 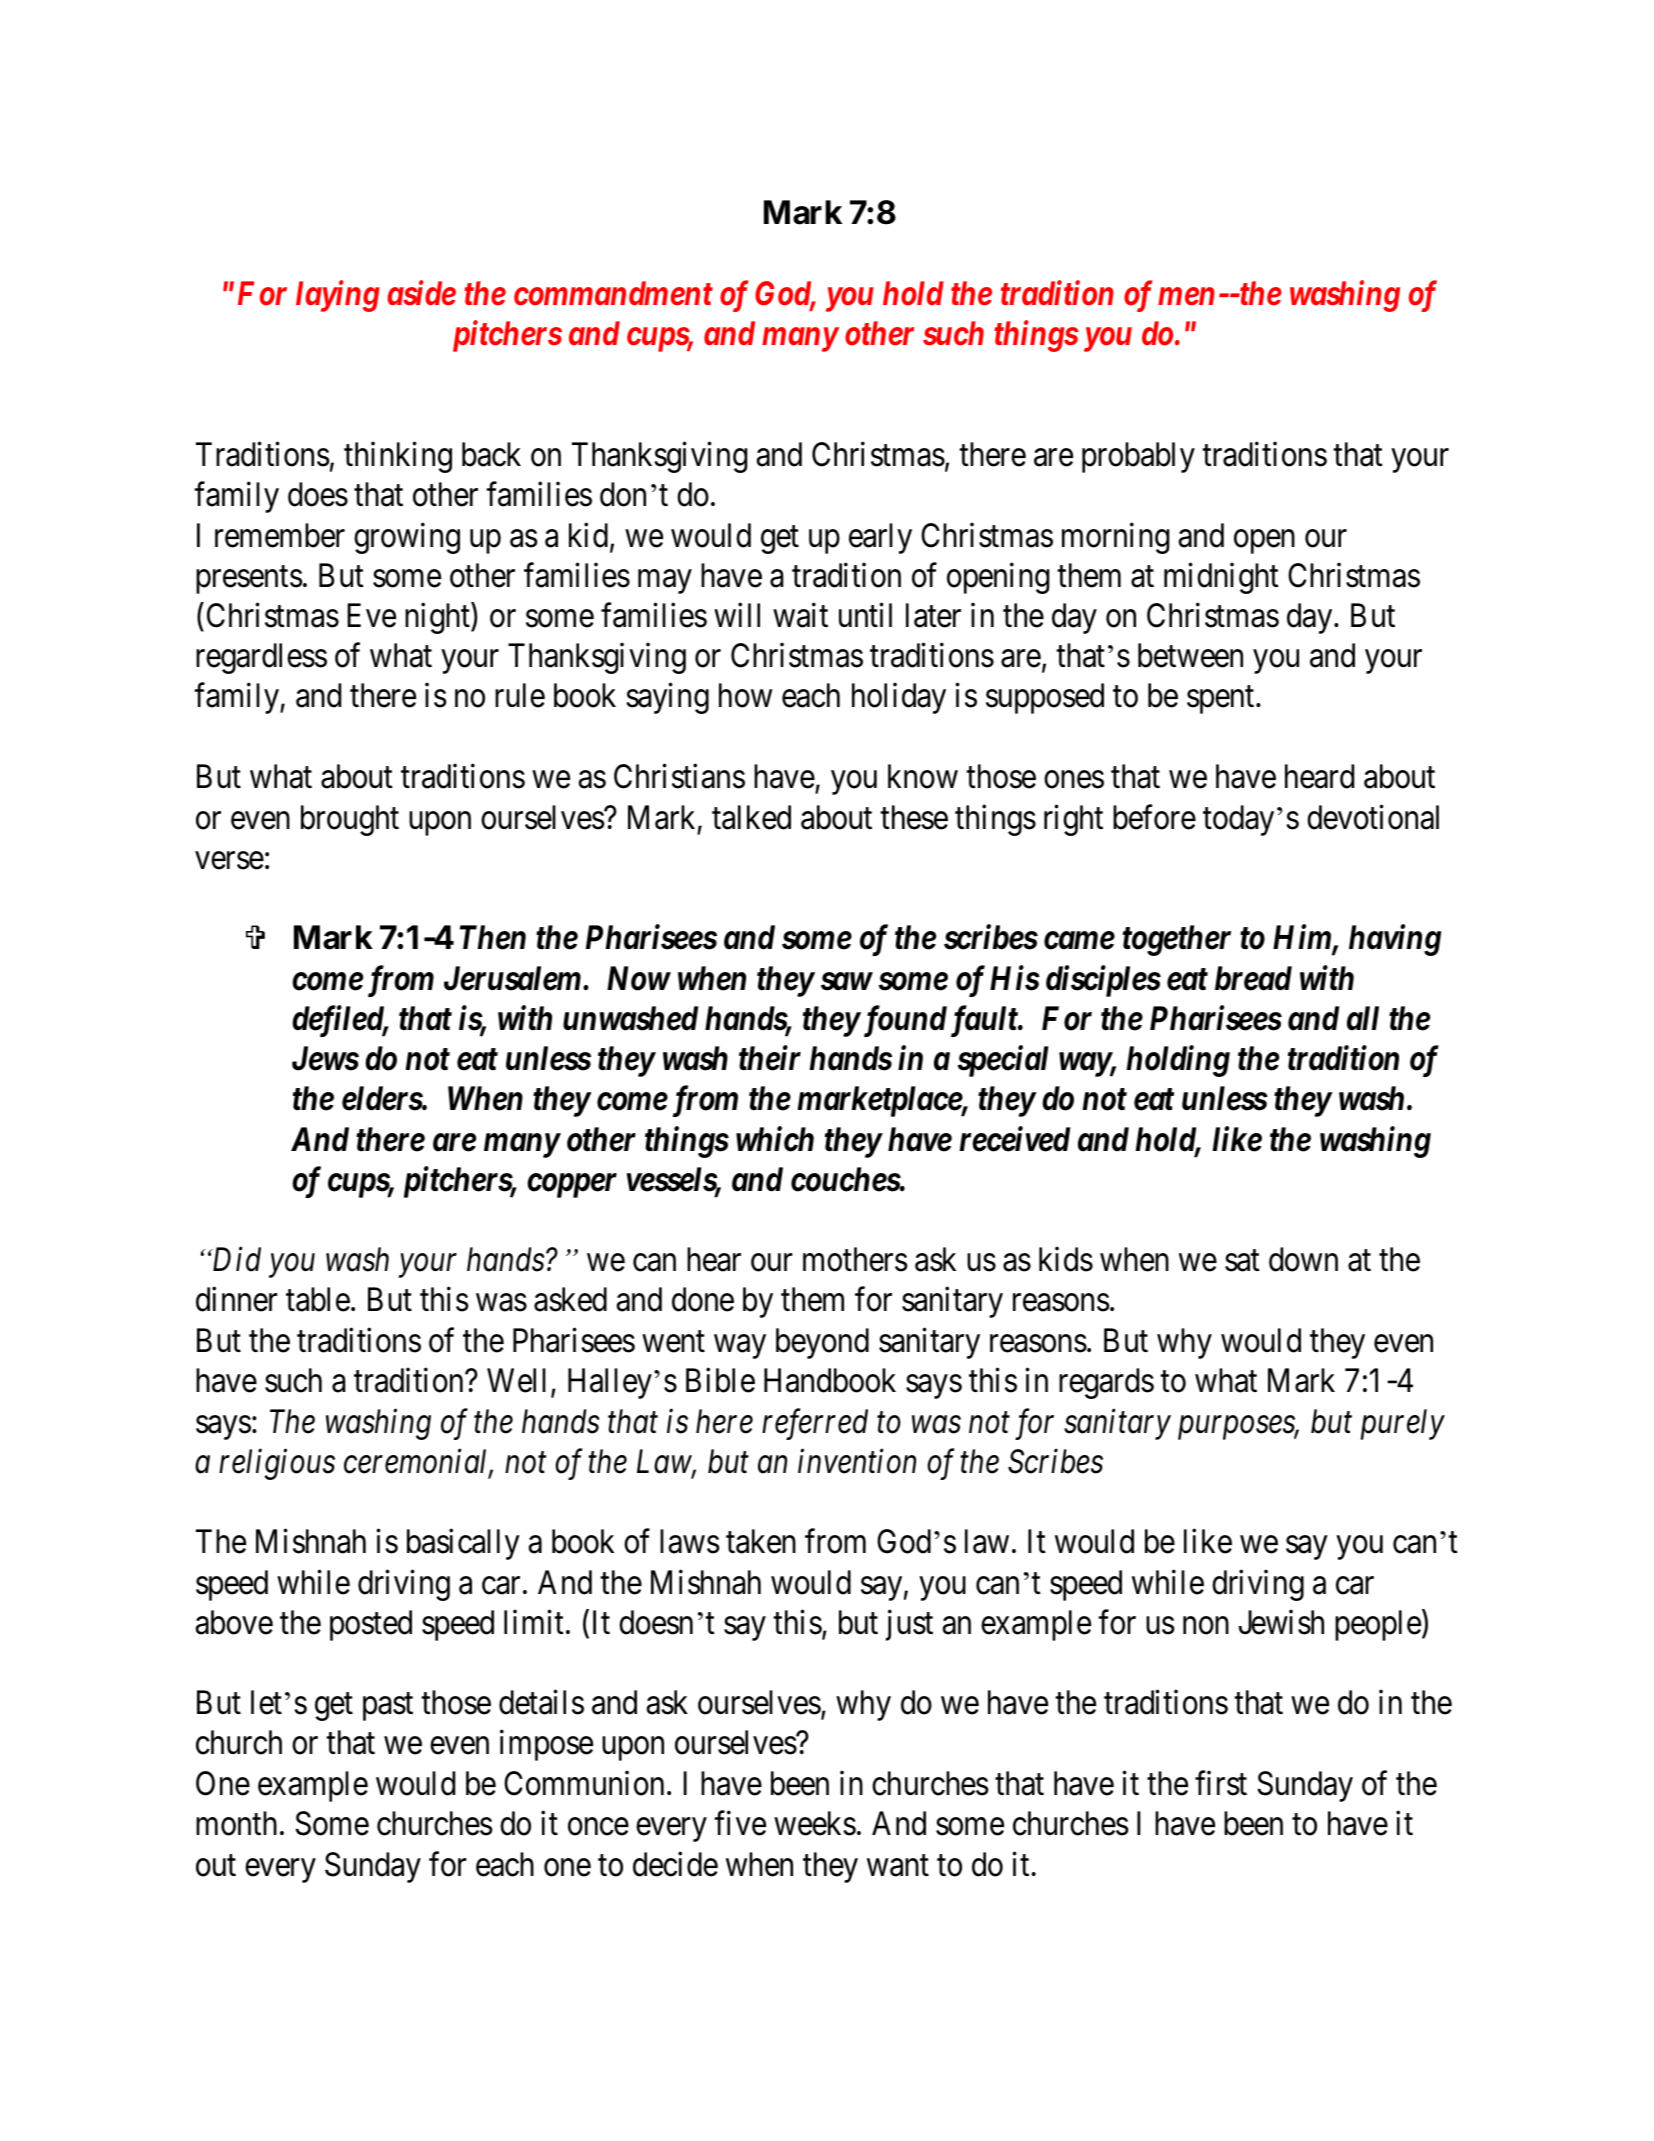 I want to click on probably, so click(x=1138, y=457).
